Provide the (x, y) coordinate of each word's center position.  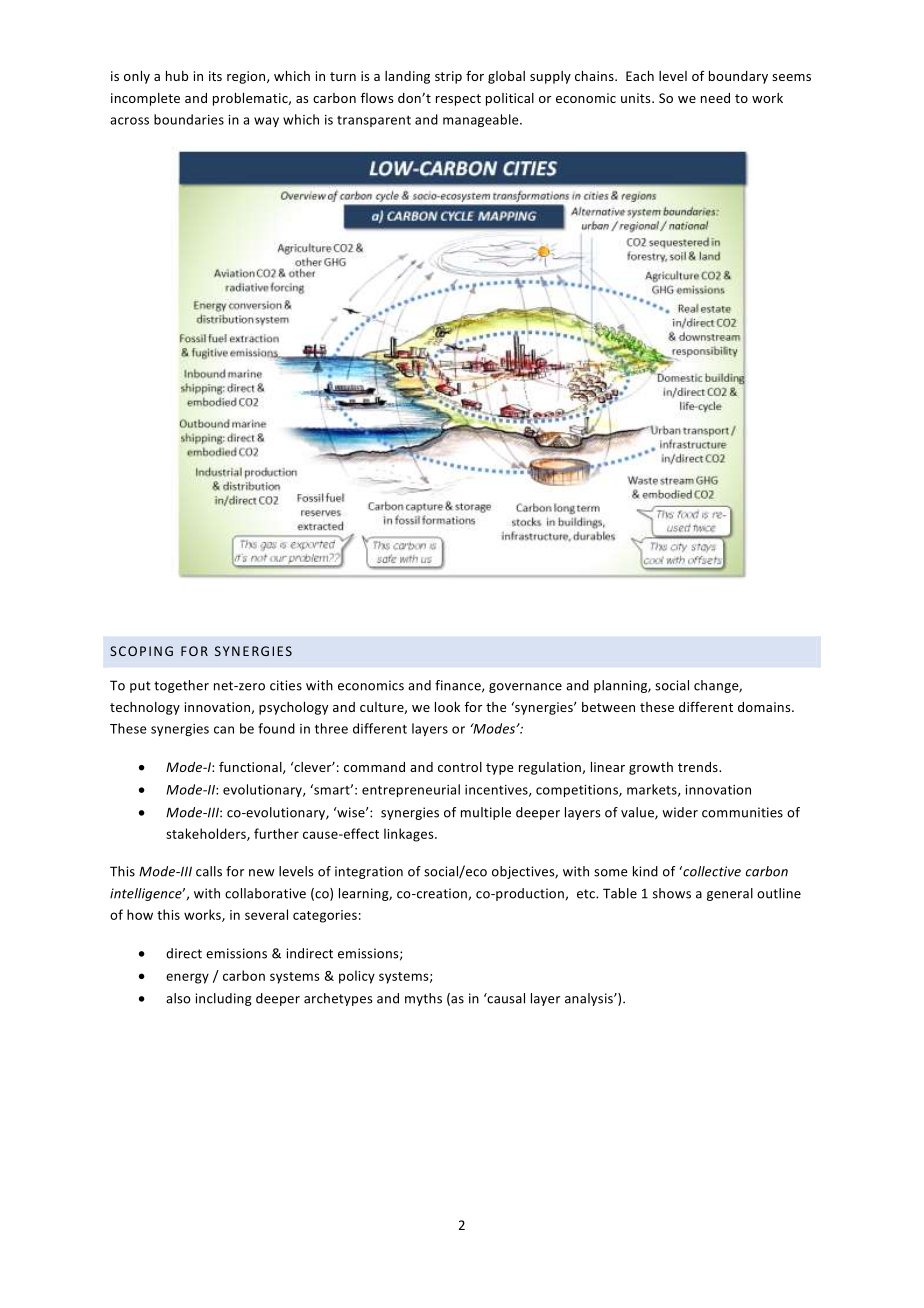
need (715, 98)
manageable (482, 120)
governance (525, 688)
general (730, 894)
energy (187, 978)
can (224, 730)
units (637, 98)
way (266, 122)
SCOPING (141, 651)
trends (699, 767)
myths (423, 999)
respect (458, 100)
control (460, 767)
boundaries (189, 119)
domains (765, 707)
